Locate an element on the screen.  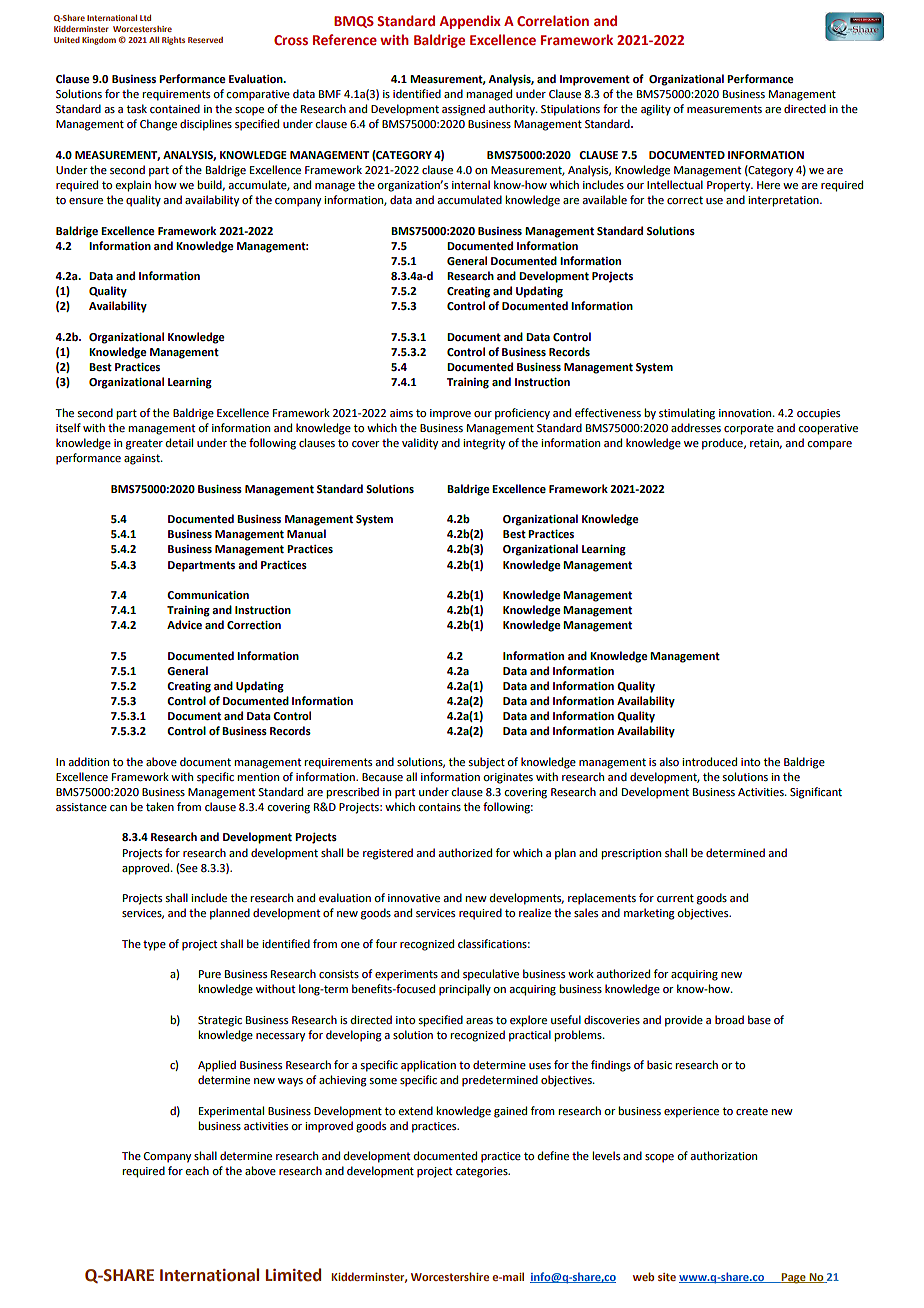
current is located at coordinates (675, 898).
